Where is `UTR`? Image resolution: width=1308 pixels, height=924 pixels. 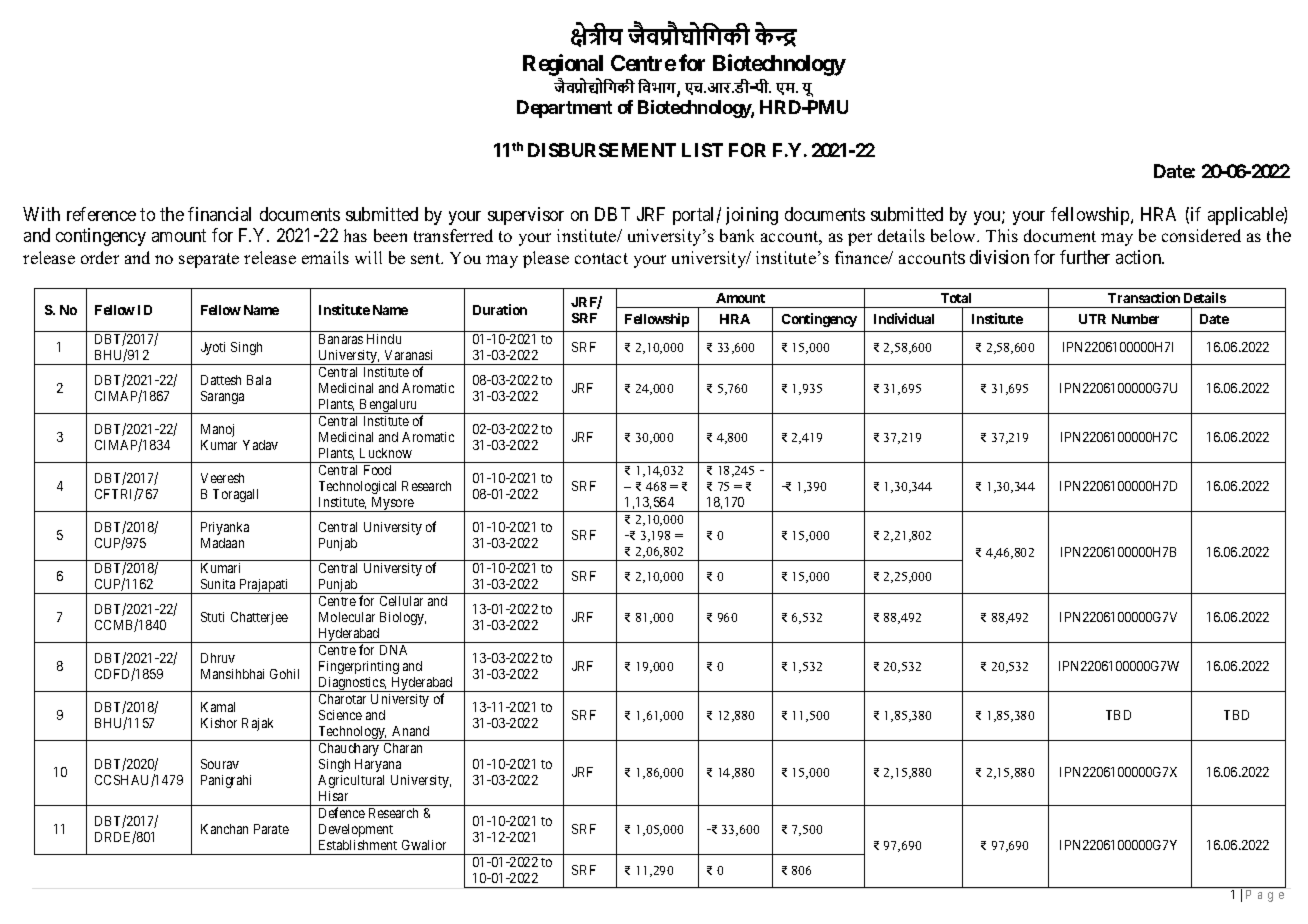
UTR is located at coordinates (1092, 319).
